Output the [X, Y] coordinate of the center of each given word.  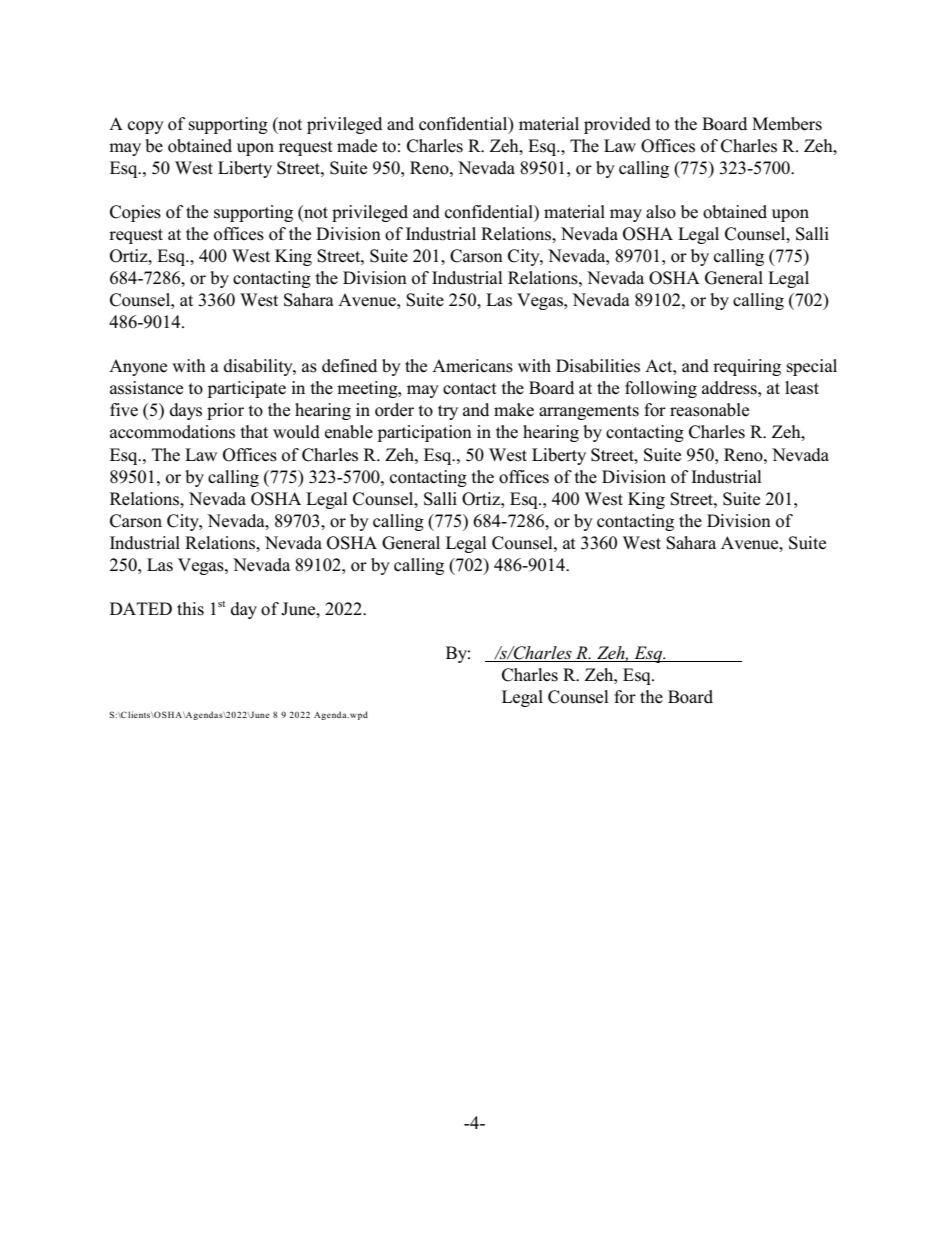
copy [146, 127]
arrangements [589, 412]
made [357, 146]
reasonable [709, 410]
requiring [747, 367]
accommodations [172, 432]
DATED [141, 608]
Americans [472, 366]
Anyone [138, 367]
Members [787, 124]
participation [425, 433]
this [190, 609]
